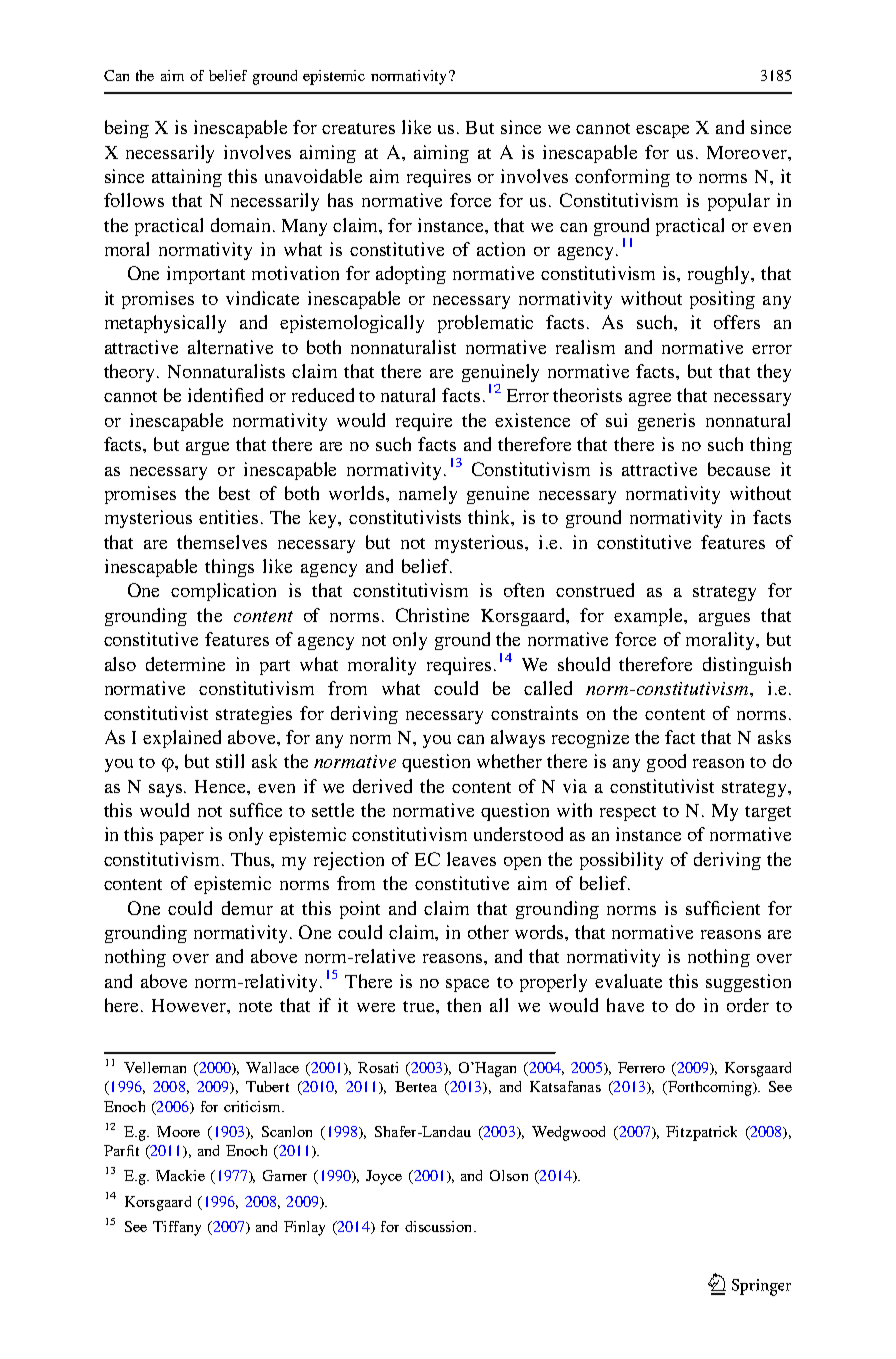  I want to click on Mackie, so click(180, 1175).
